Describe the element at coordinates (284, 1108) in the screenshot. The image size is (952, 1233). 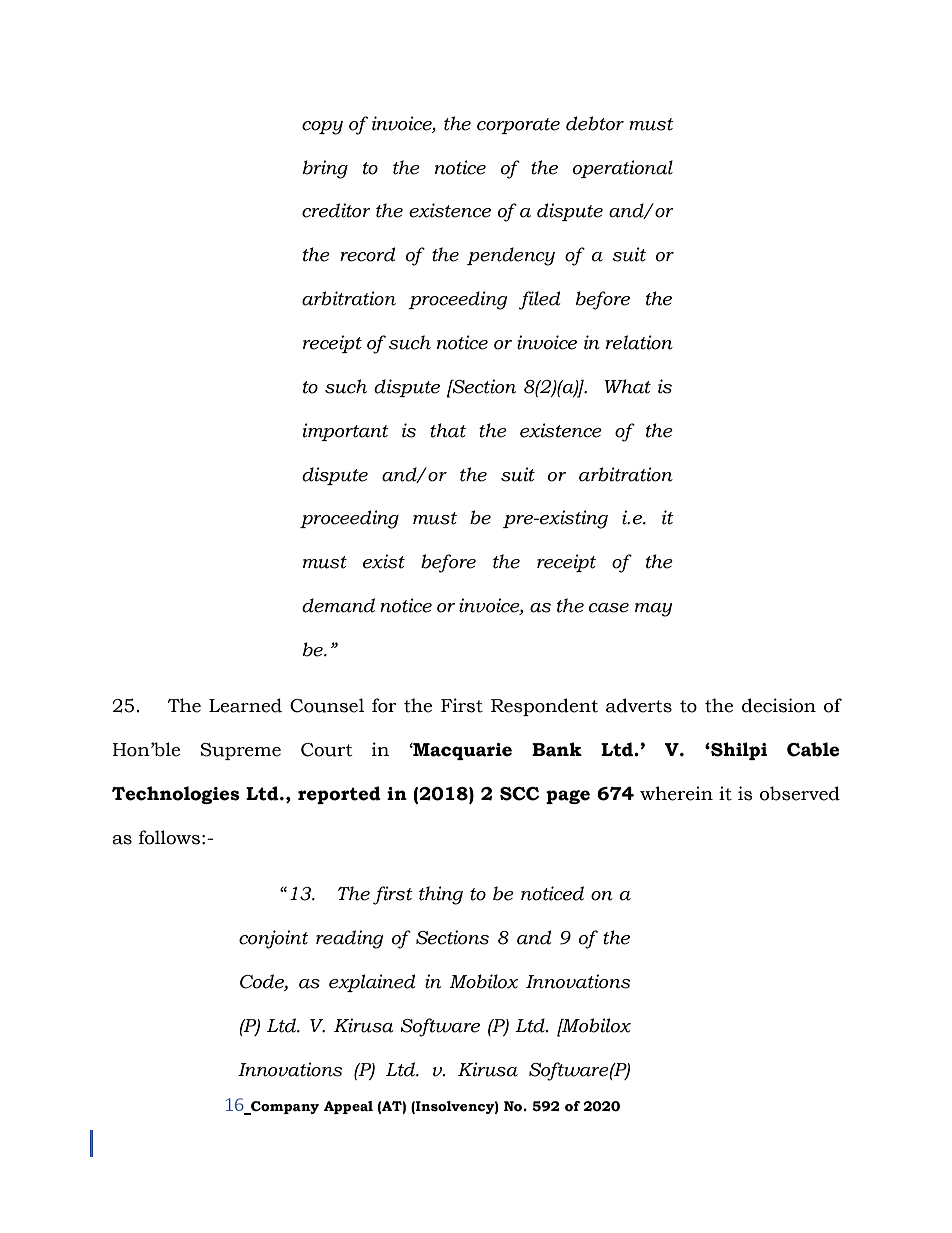
I see `Company` at that location.
